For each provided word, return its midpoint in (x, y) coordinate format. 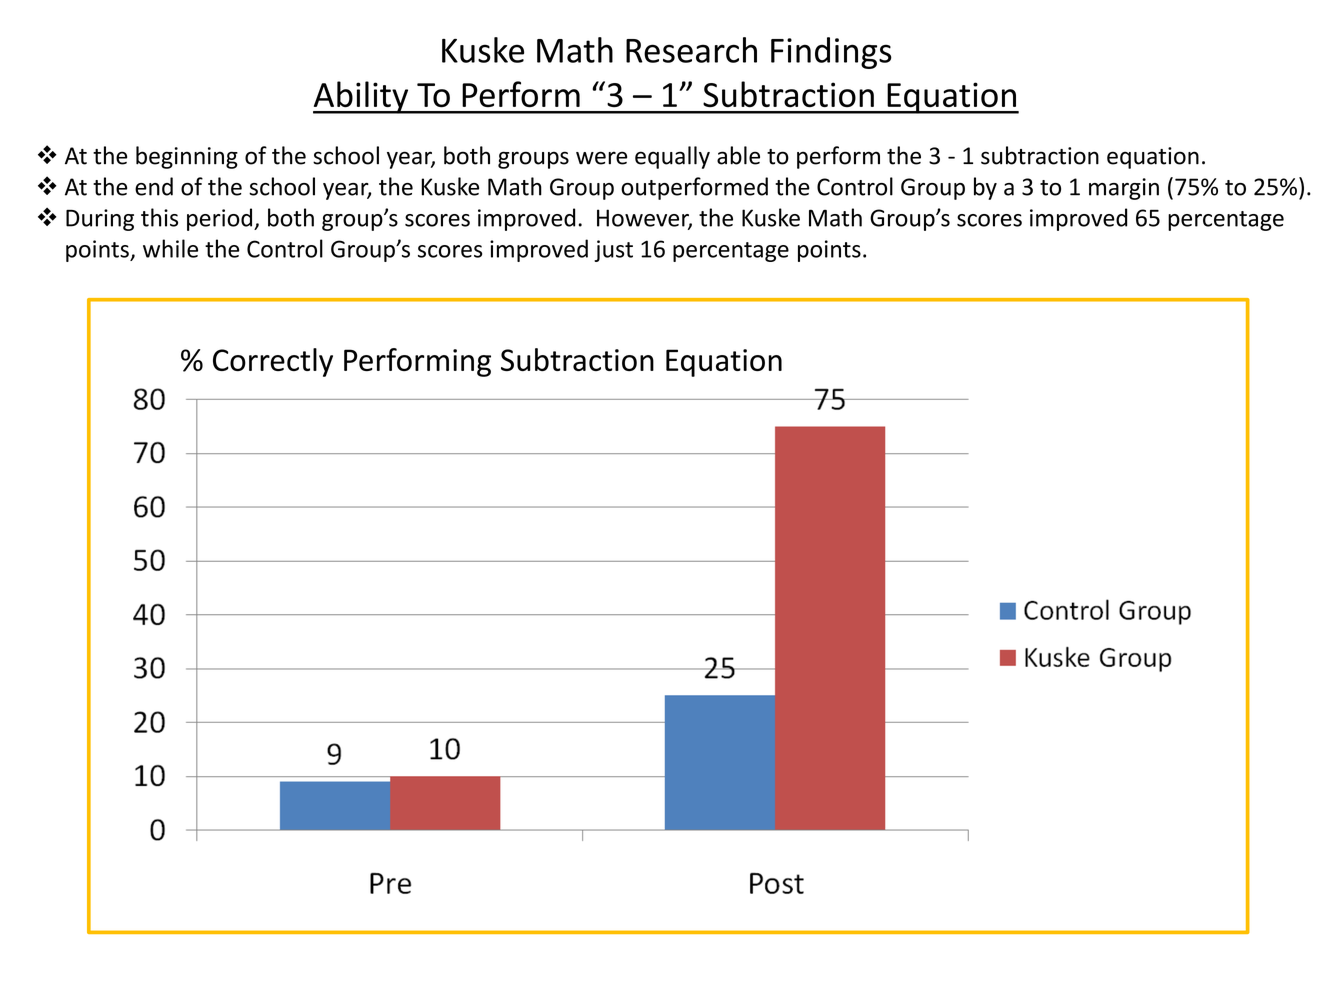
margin (1124, 189)
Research (691, 50)
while (170, 248)
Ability (362, 97)
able (738, 155)
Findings (831, 53)
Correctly (273, 362)
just (613, 251)
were (601, 158)
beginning (187, 157)
